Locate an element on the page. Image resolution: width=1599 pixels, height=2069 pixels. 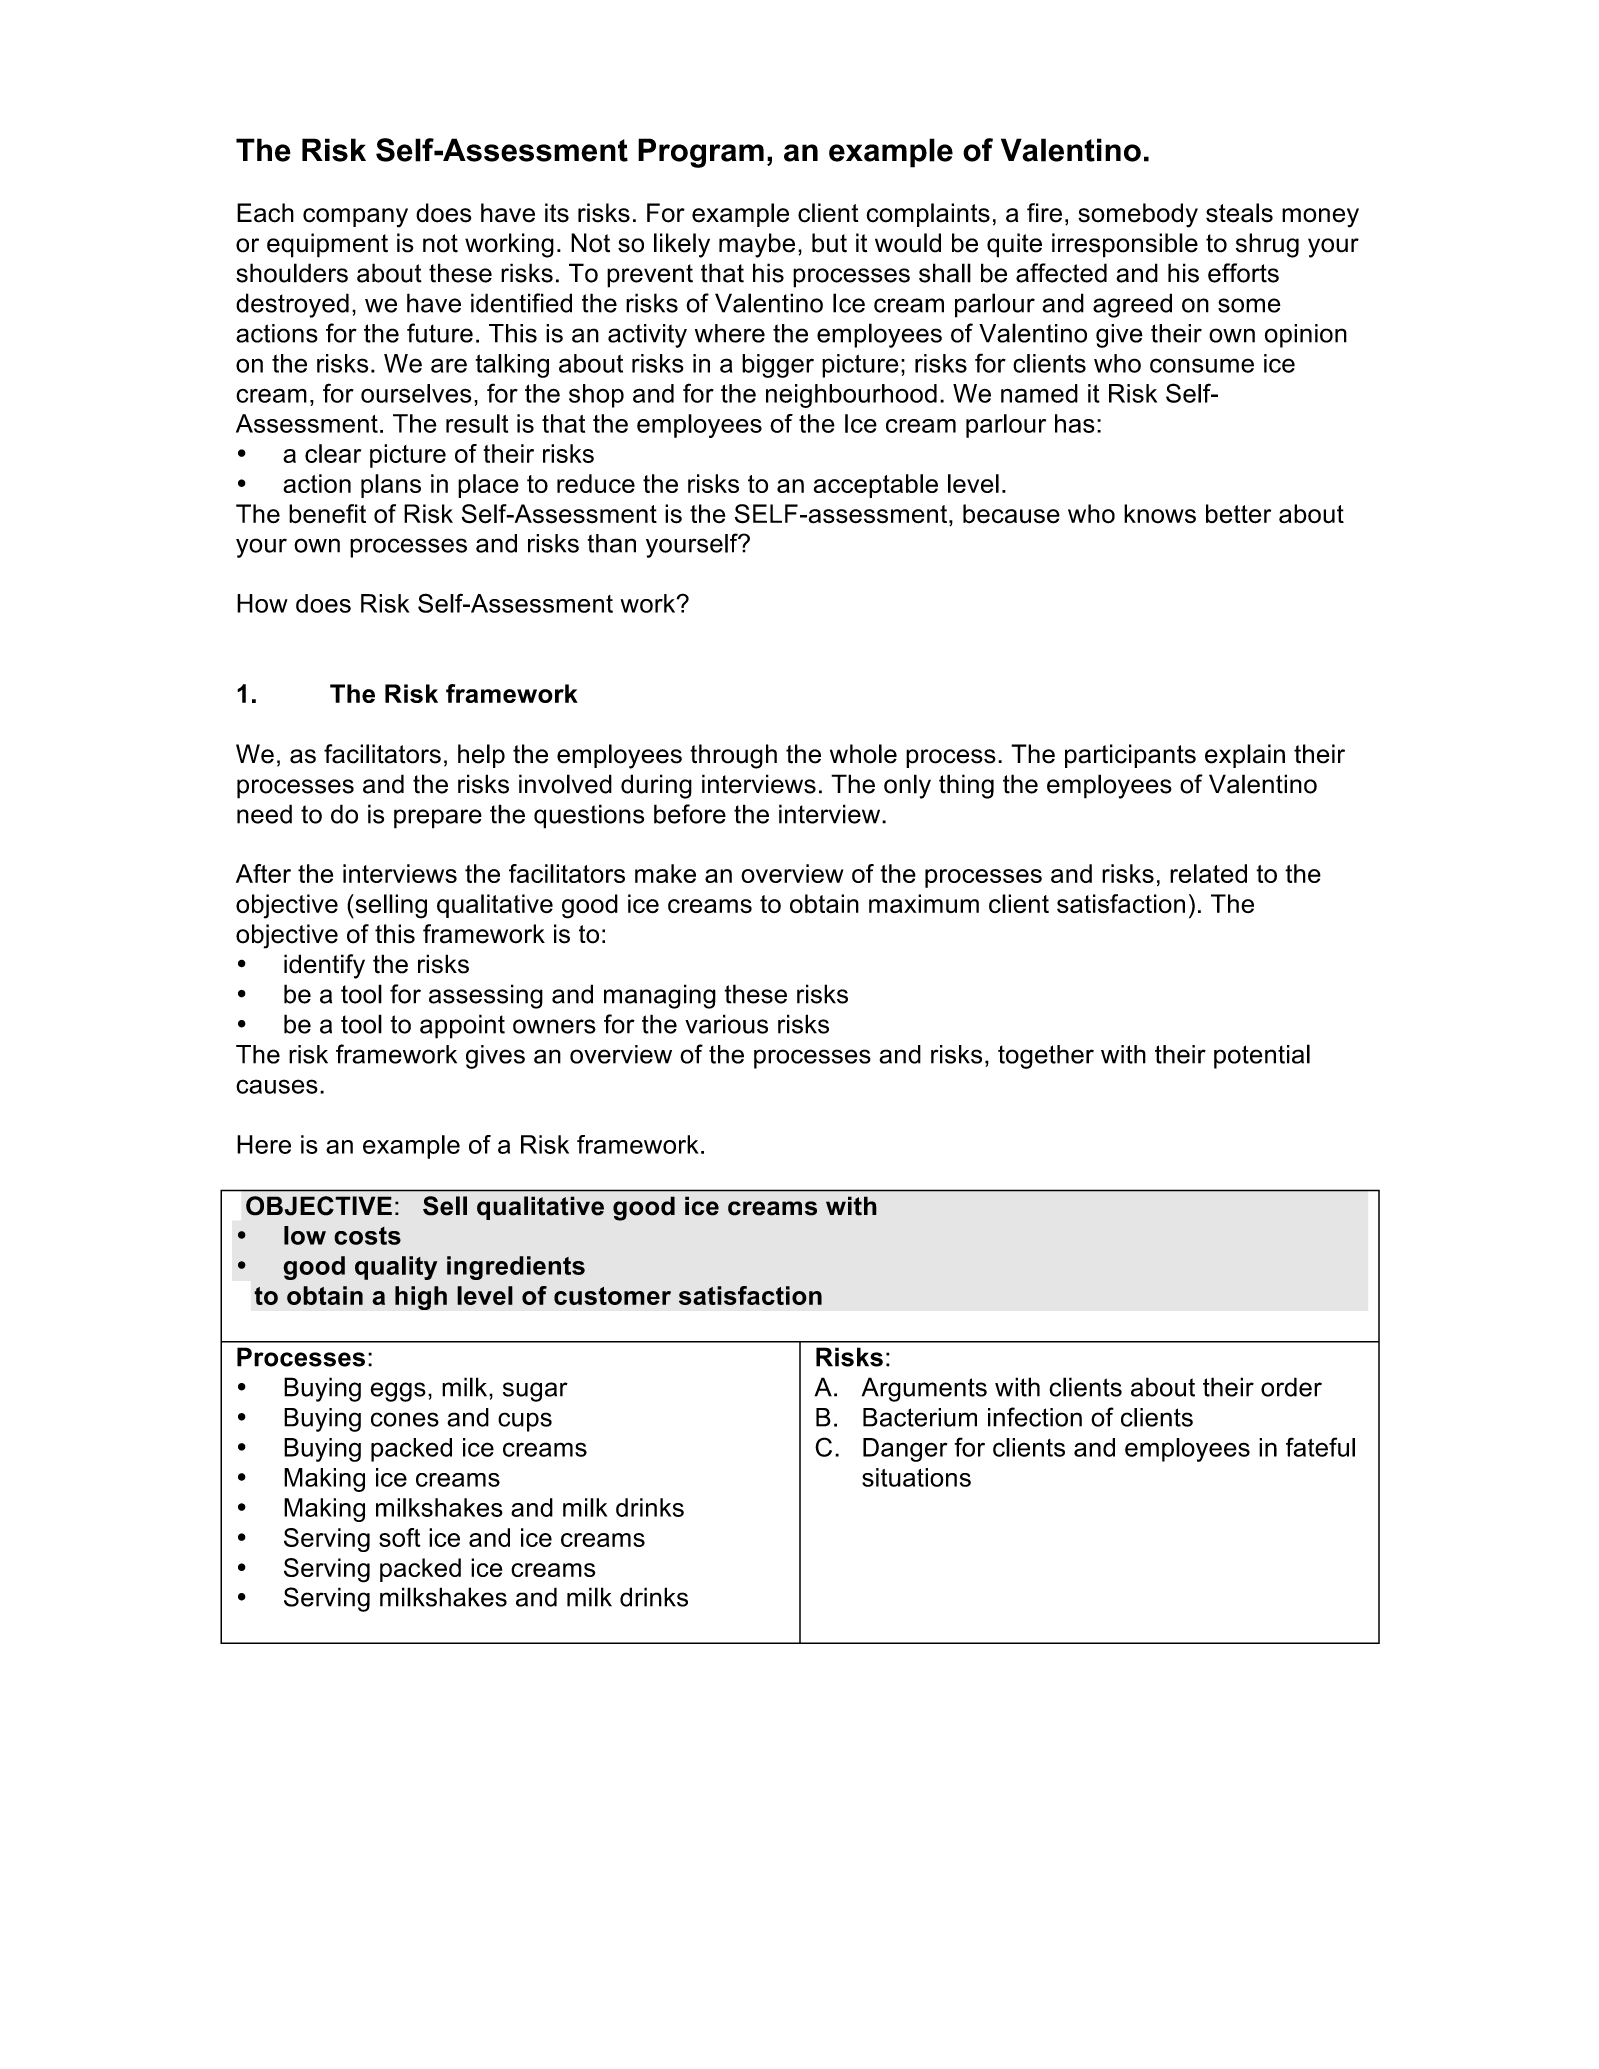
but is located at coordinates (829, 243).
